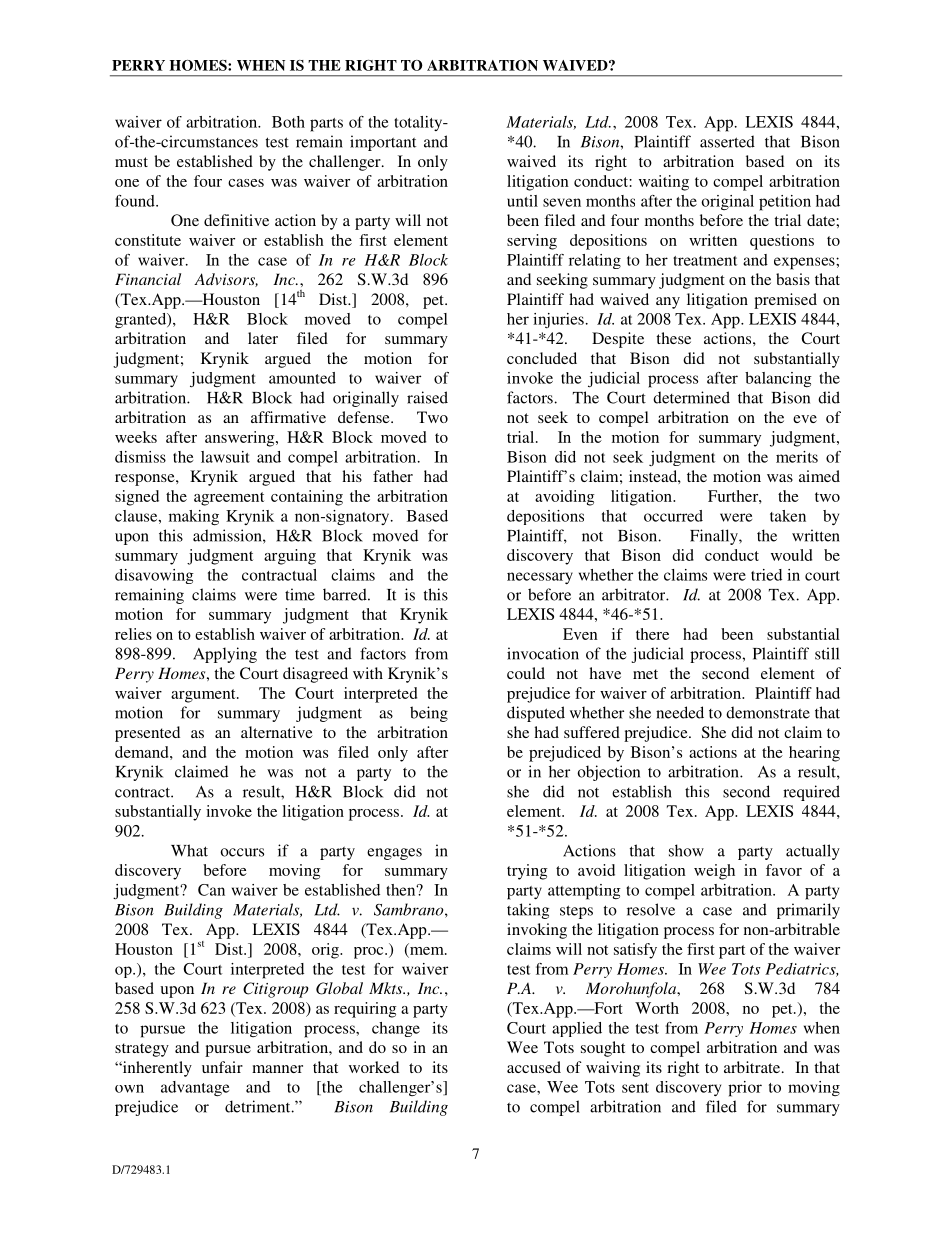 The width and height of the document is (952, 1233). I want to click on accused, so click(534, 1067).
